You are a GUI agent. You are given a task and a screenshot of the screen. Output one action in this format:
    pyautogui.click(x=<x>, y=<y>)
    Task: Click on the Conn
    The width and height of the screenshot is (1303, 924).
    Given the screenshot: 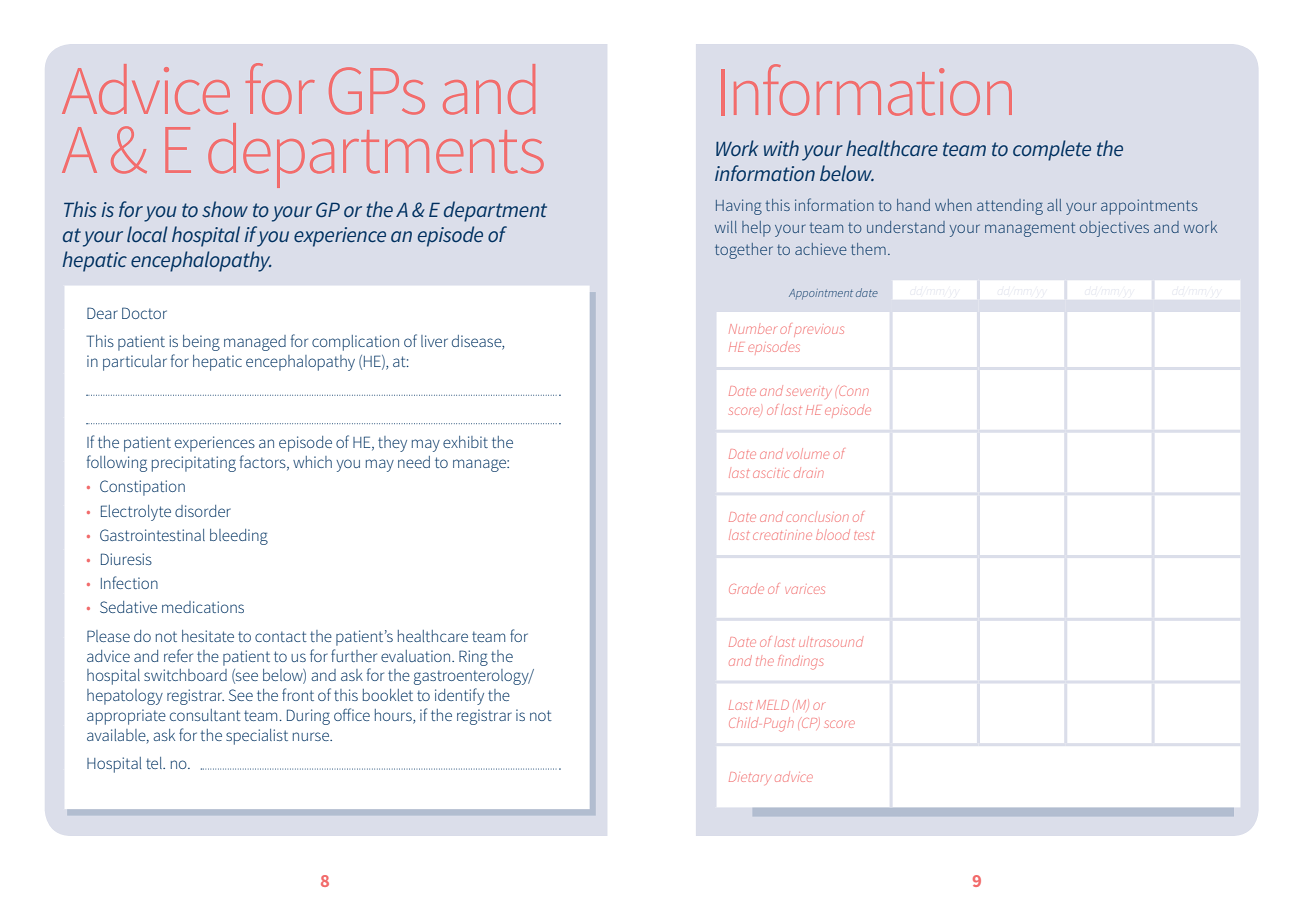 What is the action you would take?
    pyautogui.click(x=853, y=391)
